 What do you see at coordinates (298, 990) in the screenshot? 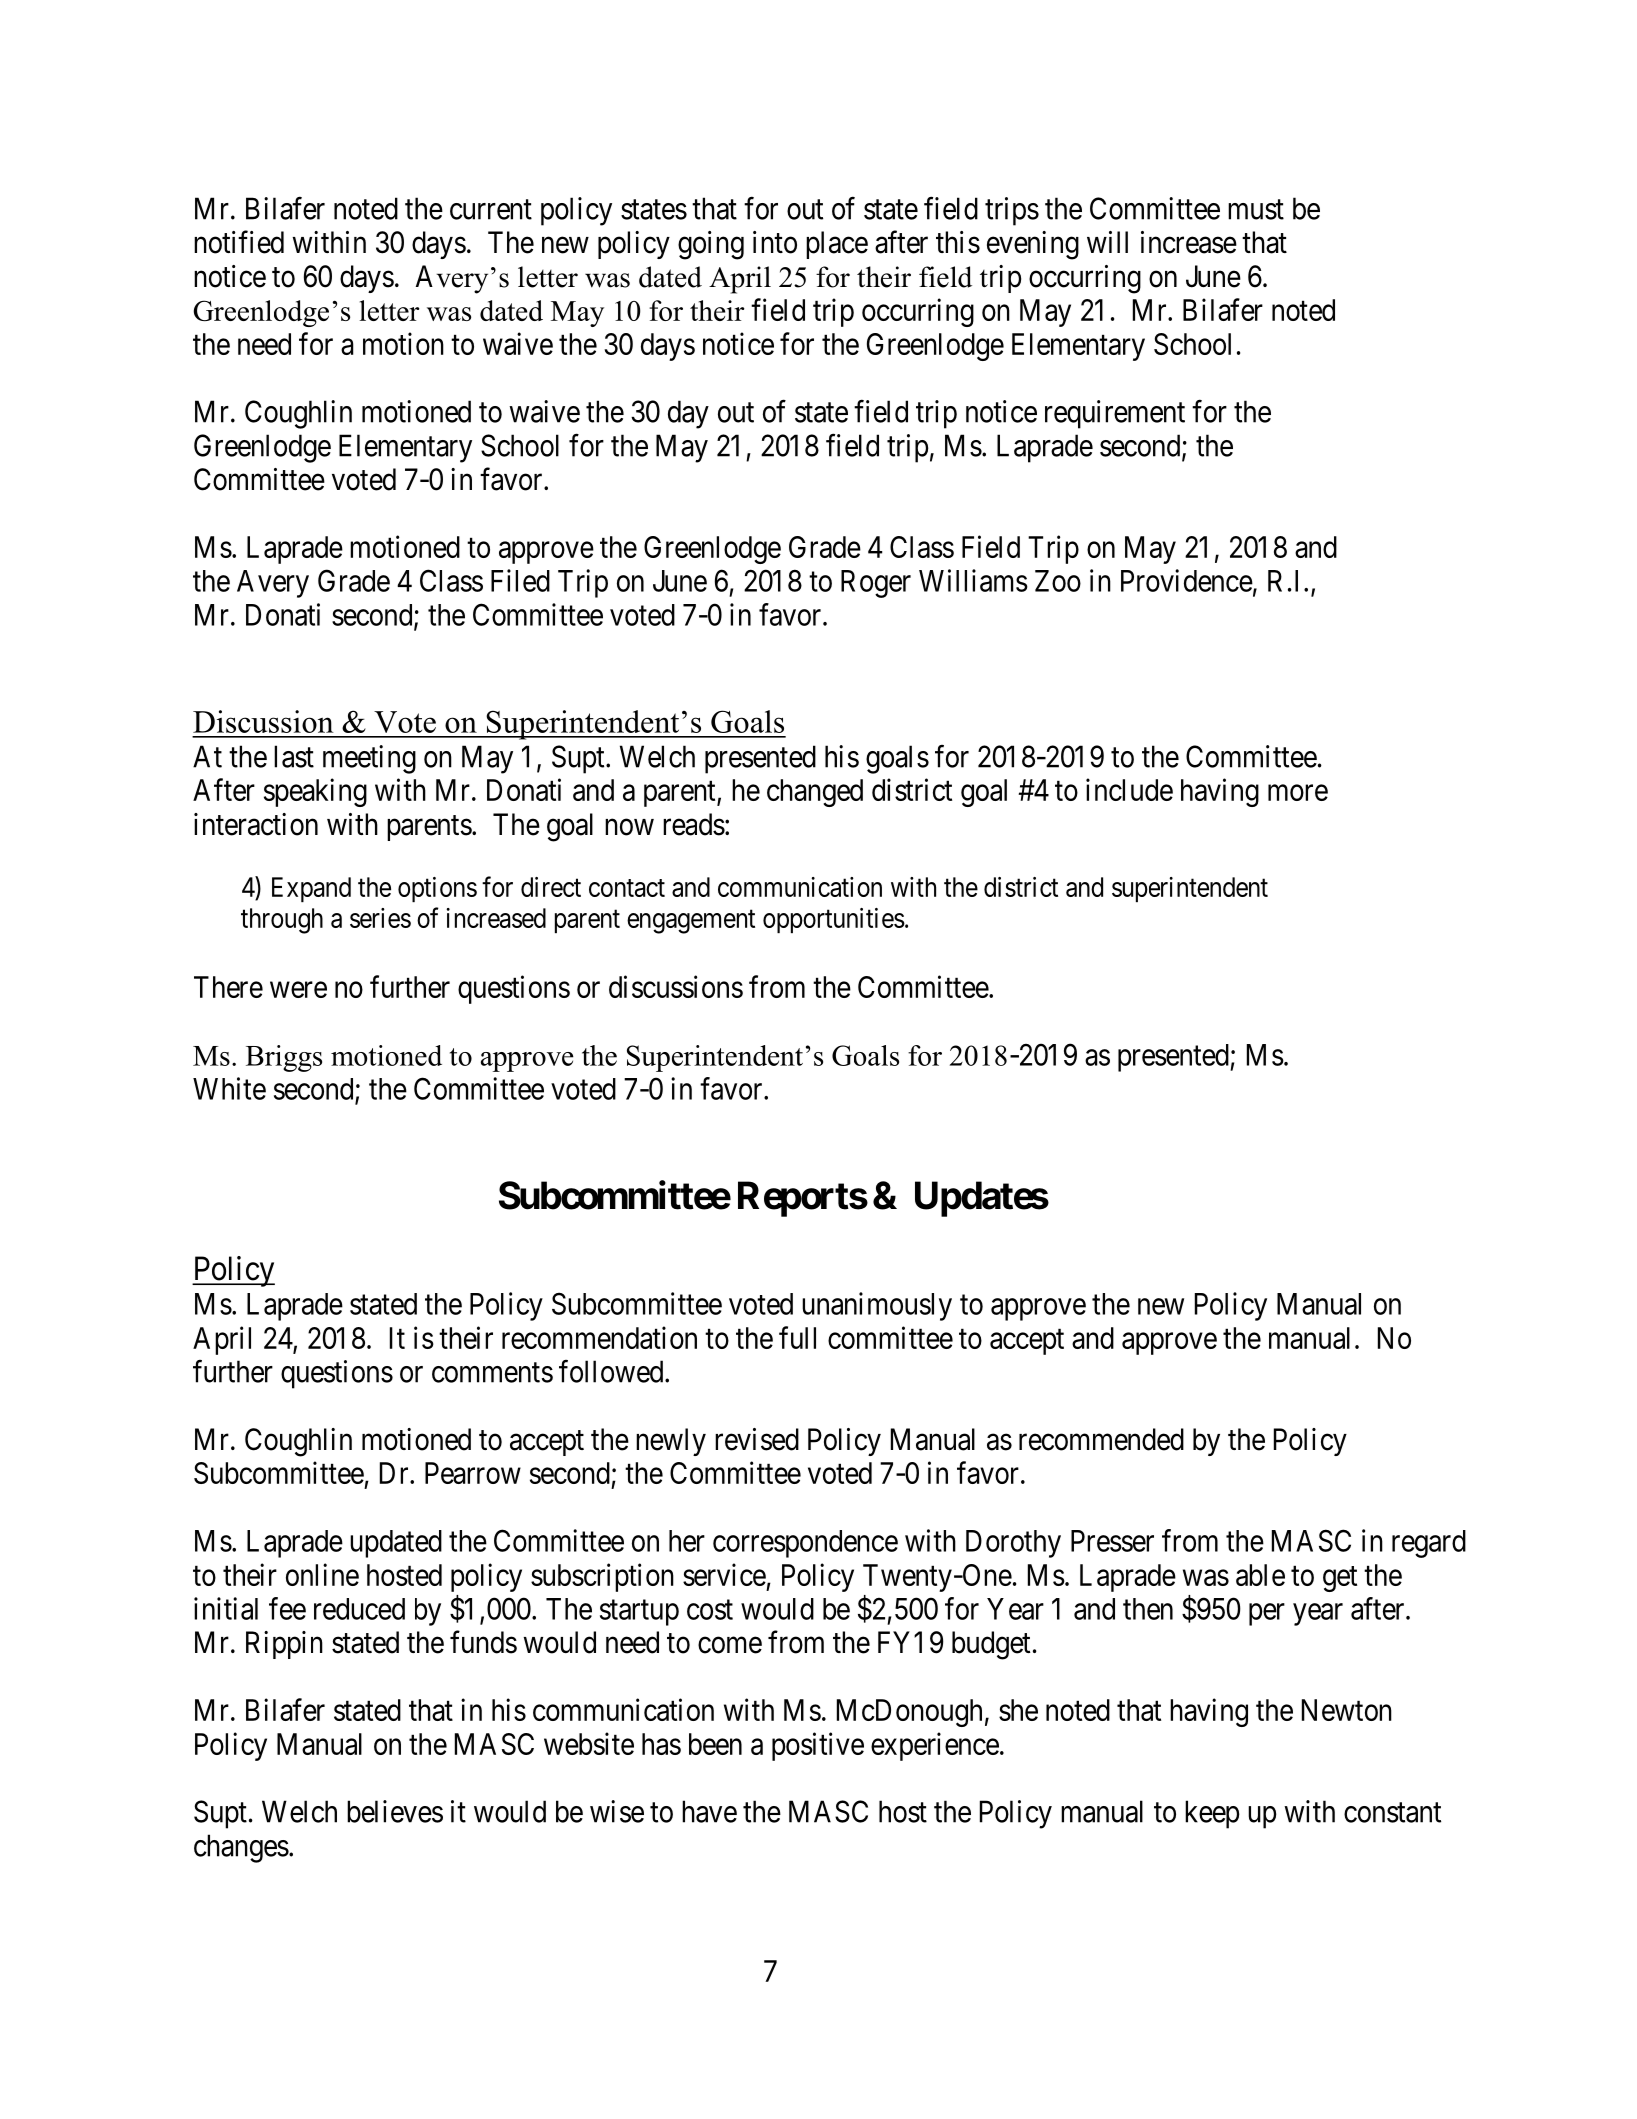
I see `were` at bounding box center [298, 990].
